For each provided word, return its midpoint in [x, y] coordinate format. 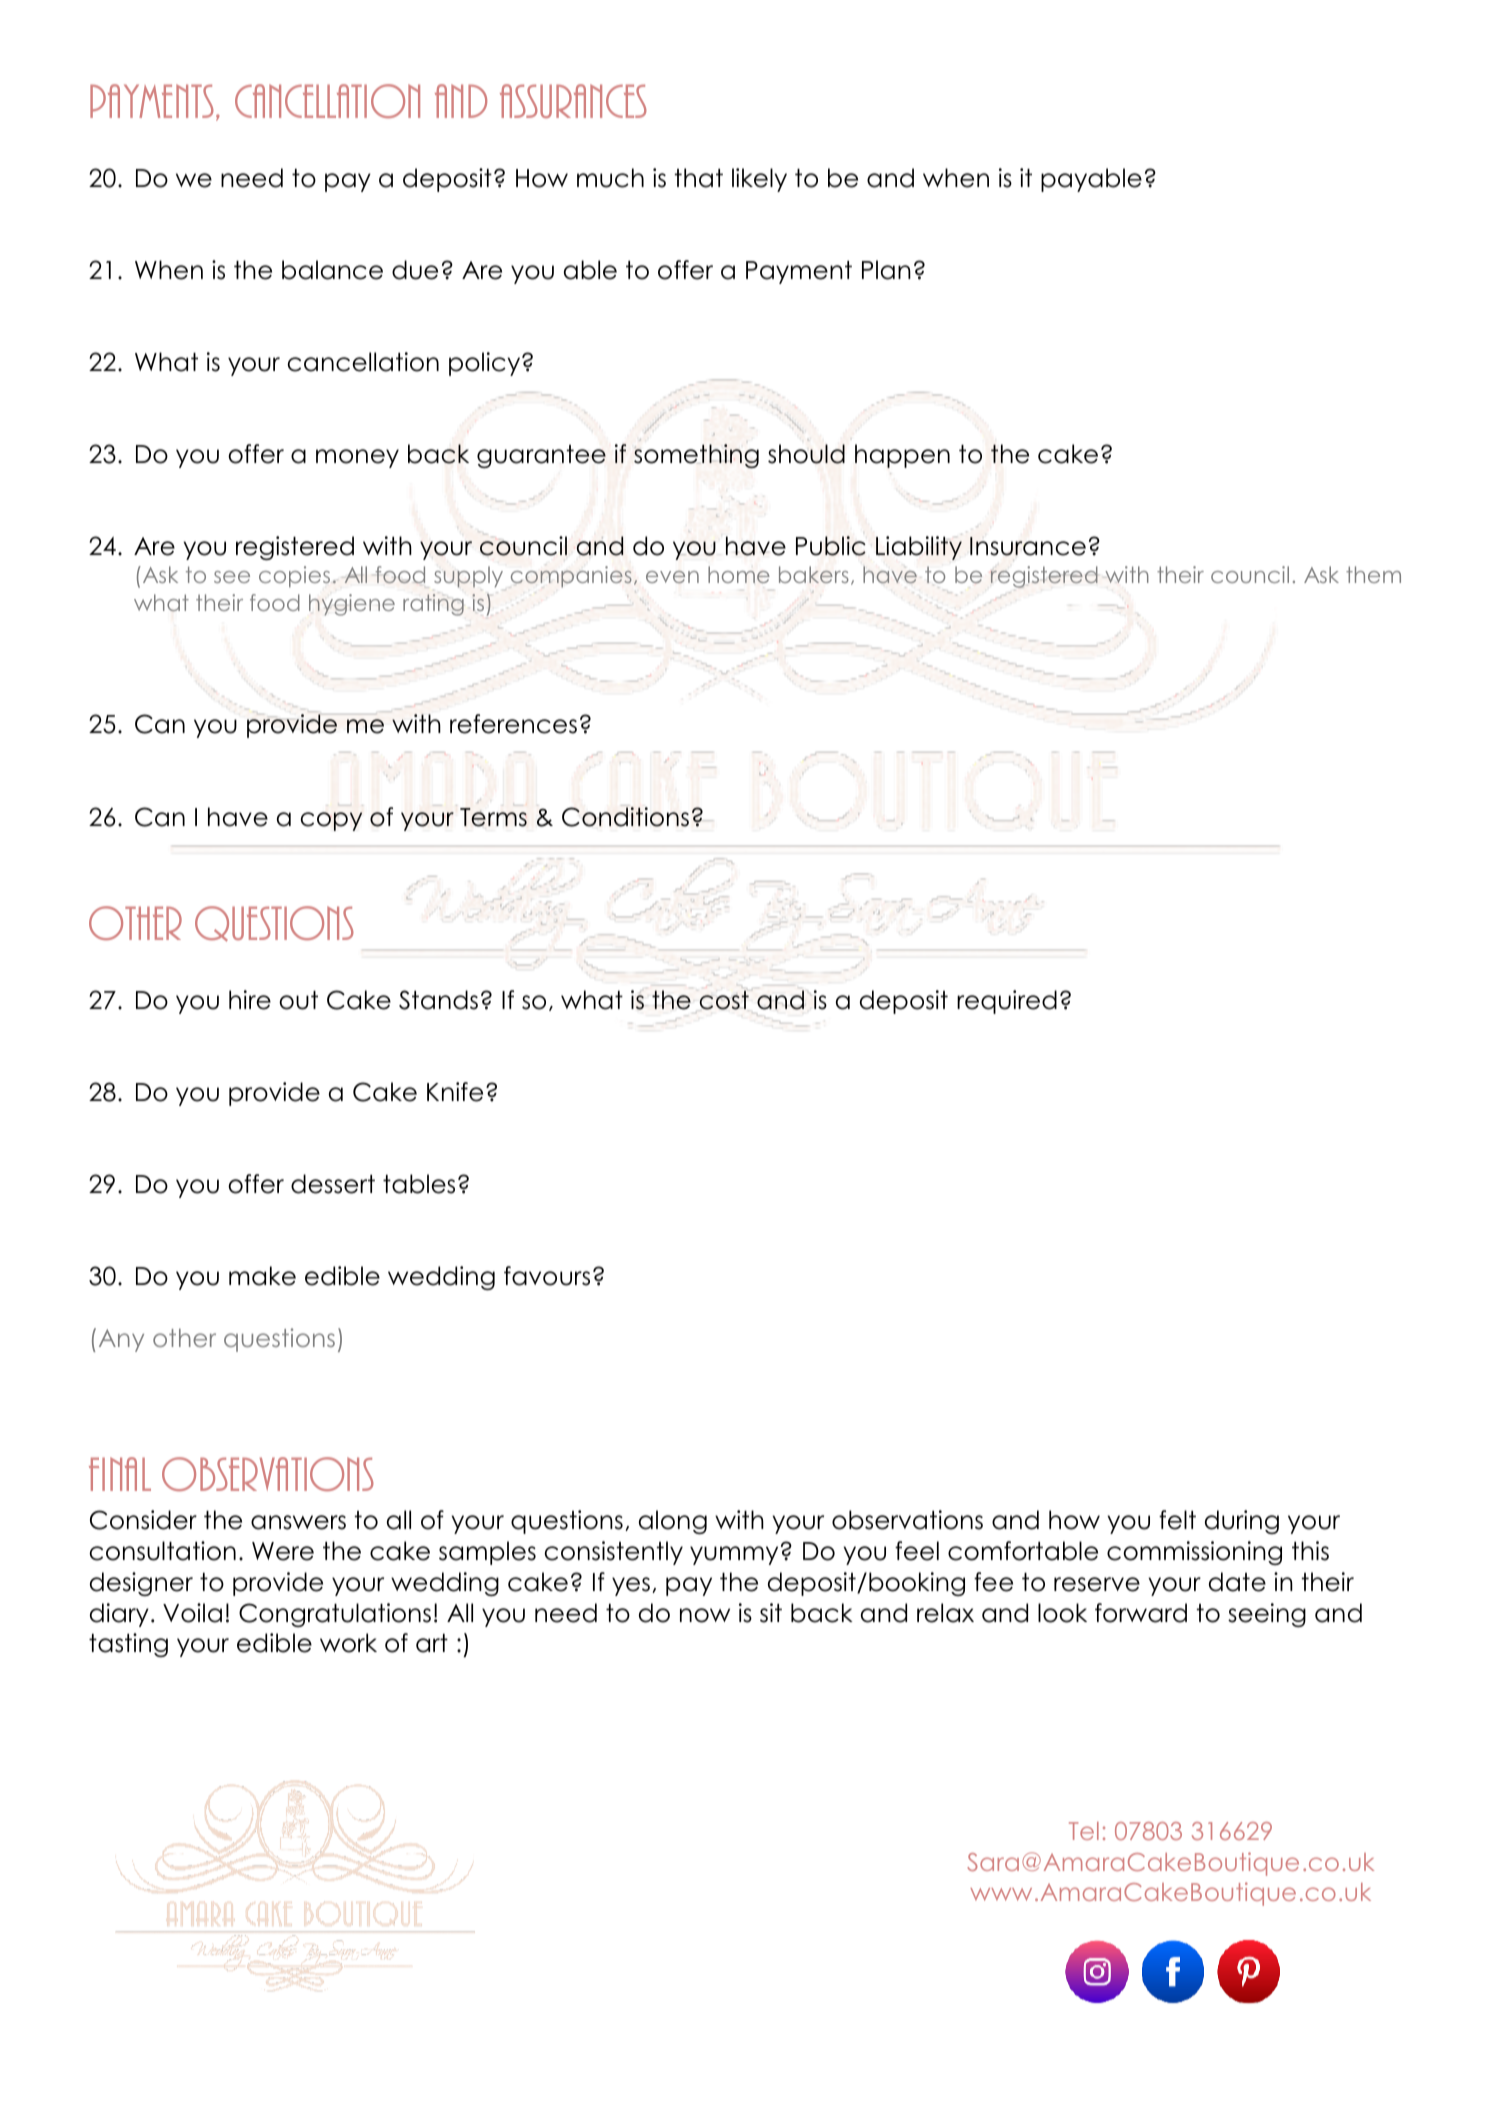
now [705, 1615]
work [348, 1643]
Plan [886, 270]
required [1007, 1002]
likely [759, 180]
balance [332, 270]
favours [547, 1276]
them [1373, 574]
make [262, 1276]
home [739, 574]
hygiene [352, 605]
